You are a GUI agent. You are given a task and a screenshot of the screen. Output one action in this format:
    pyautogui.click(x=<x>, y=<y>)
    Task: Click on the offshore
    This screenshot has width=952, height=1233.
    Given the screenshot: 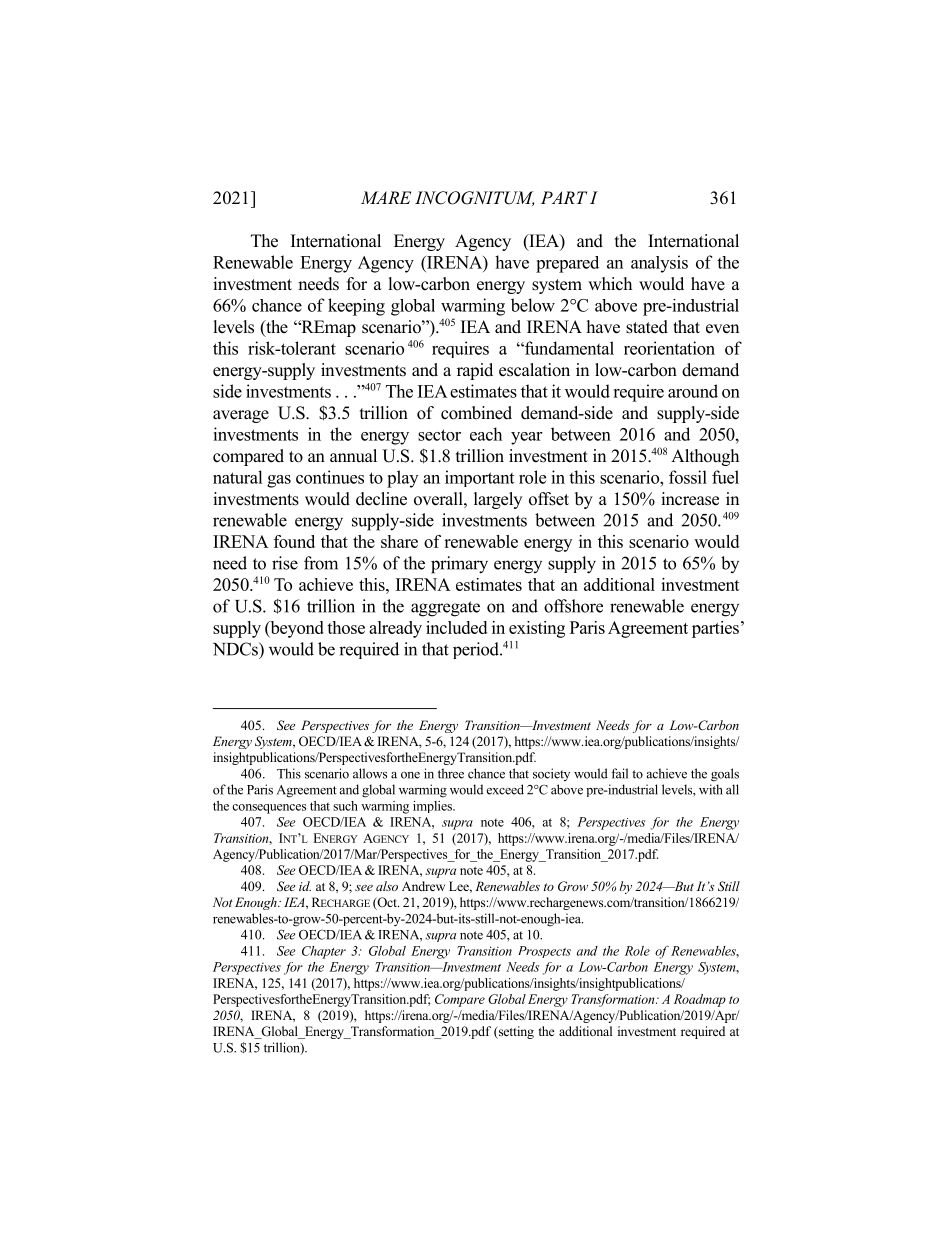 What is the action you would take?
    pyautogui.click(x=573, y=606)
